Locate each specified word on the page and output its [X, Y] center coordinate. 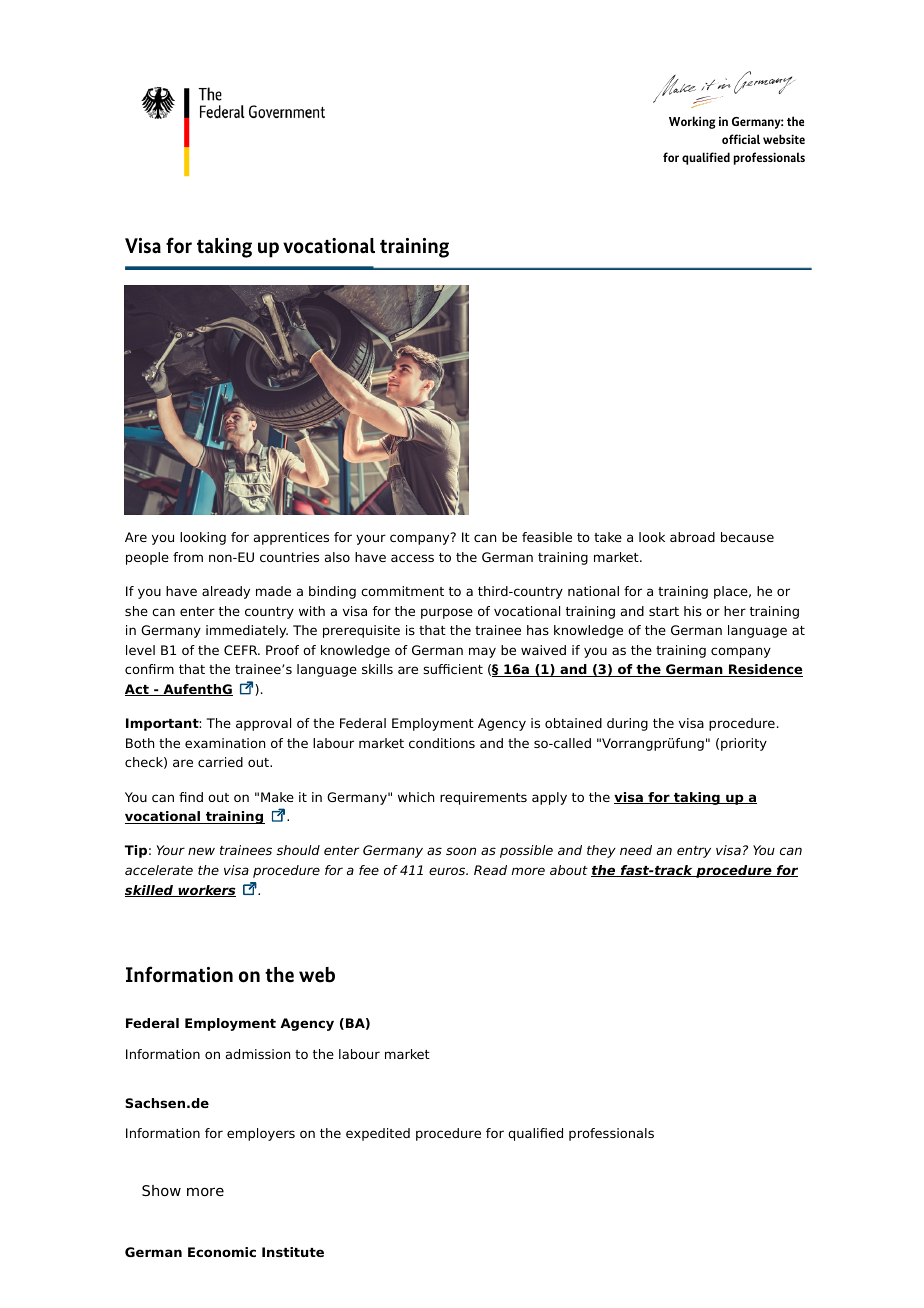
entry [694, 852]
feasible [547, 537]
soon [461, 851]
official [741, 139]
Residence [765, 670]
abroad [692, 537]
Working [692, 122]
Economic [222, 1252]
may [482, 652]
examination [225, 743]
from [188, 557]
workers [206, 891]
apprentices [291, 538]
